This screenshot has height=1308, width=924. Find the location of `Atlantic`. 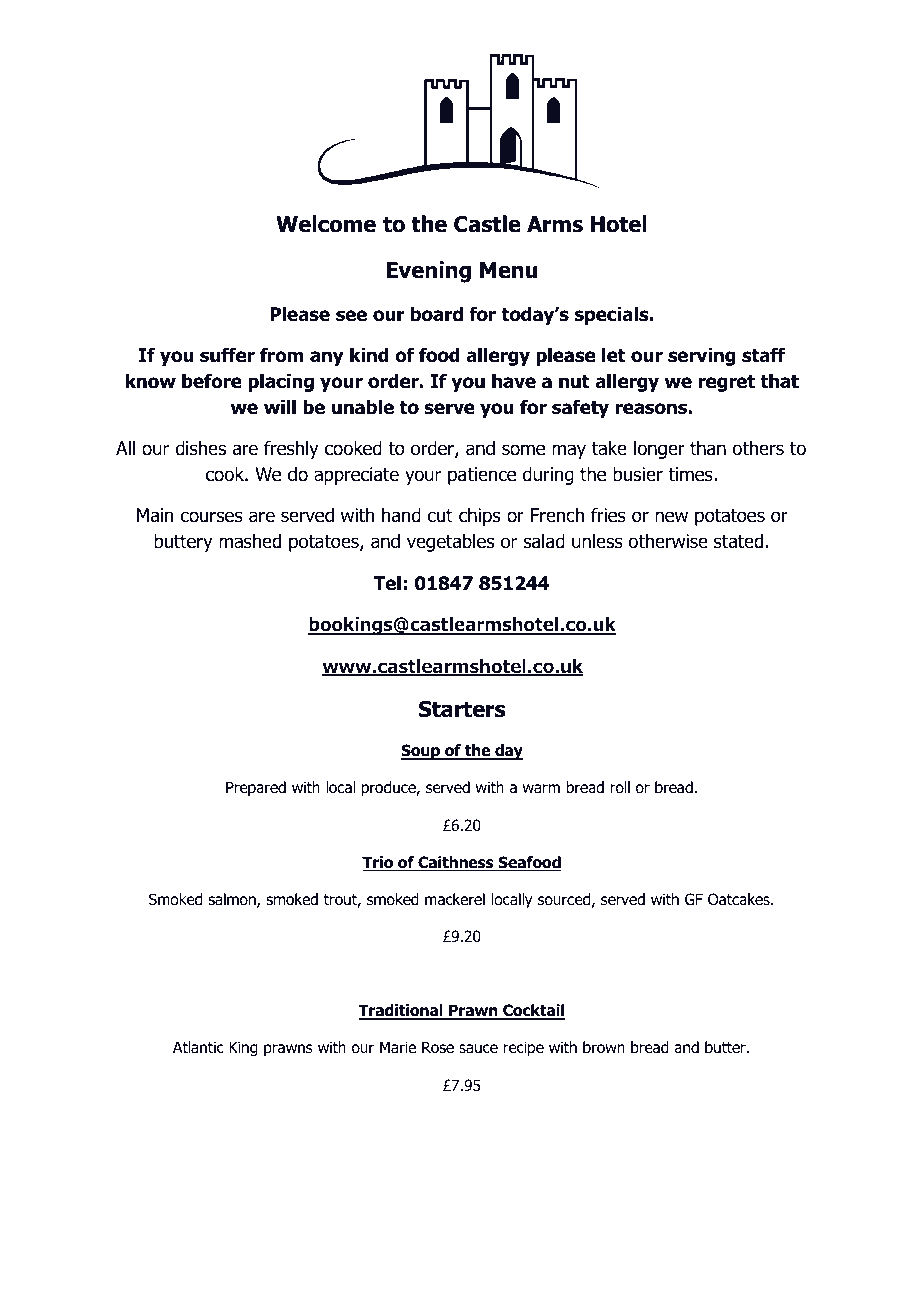

Atlantic is located at coordinates (198, 1047).
